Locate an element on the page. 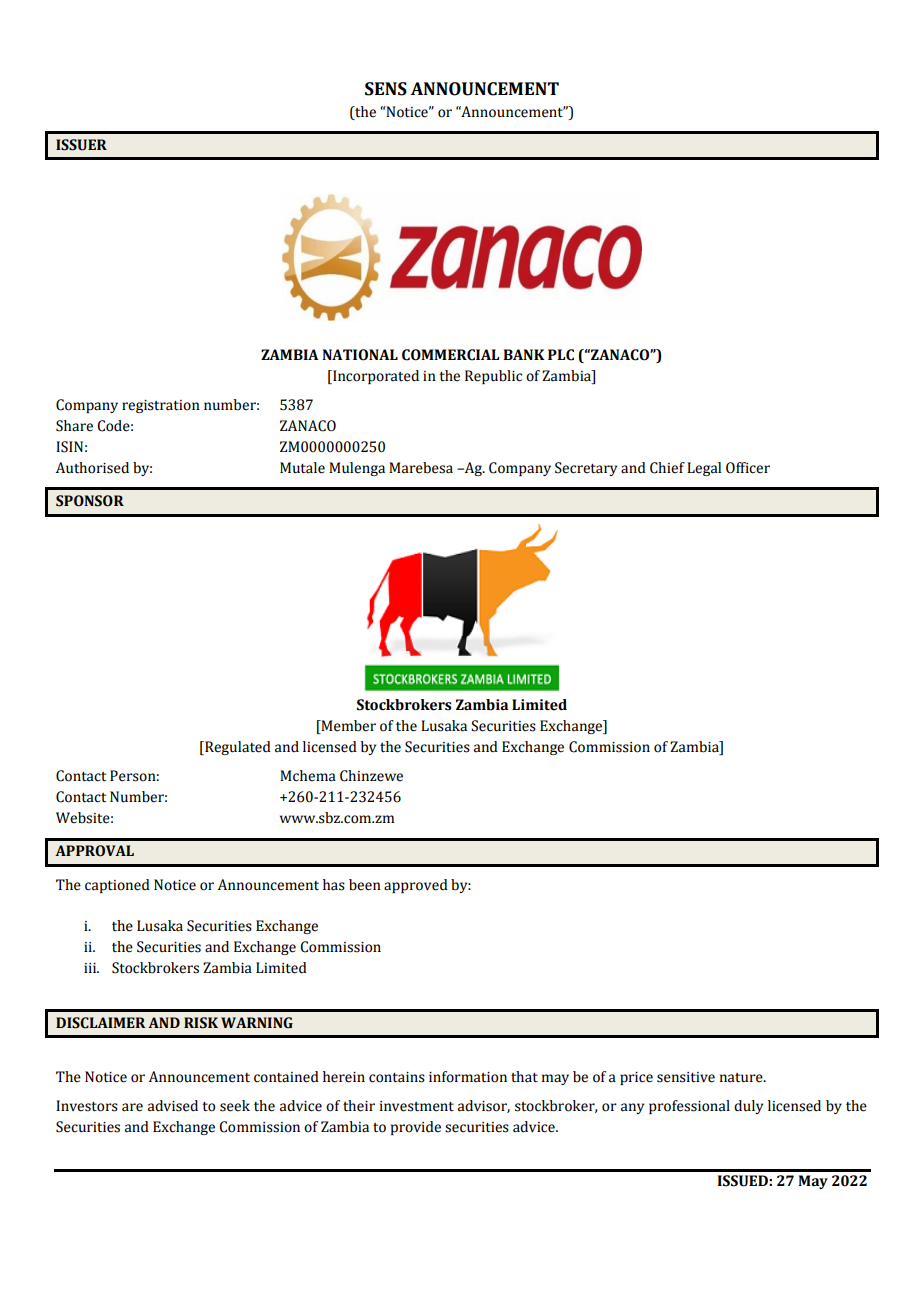 This page has height=1308, width=924. professional is located at coordinates (689, 1107).
